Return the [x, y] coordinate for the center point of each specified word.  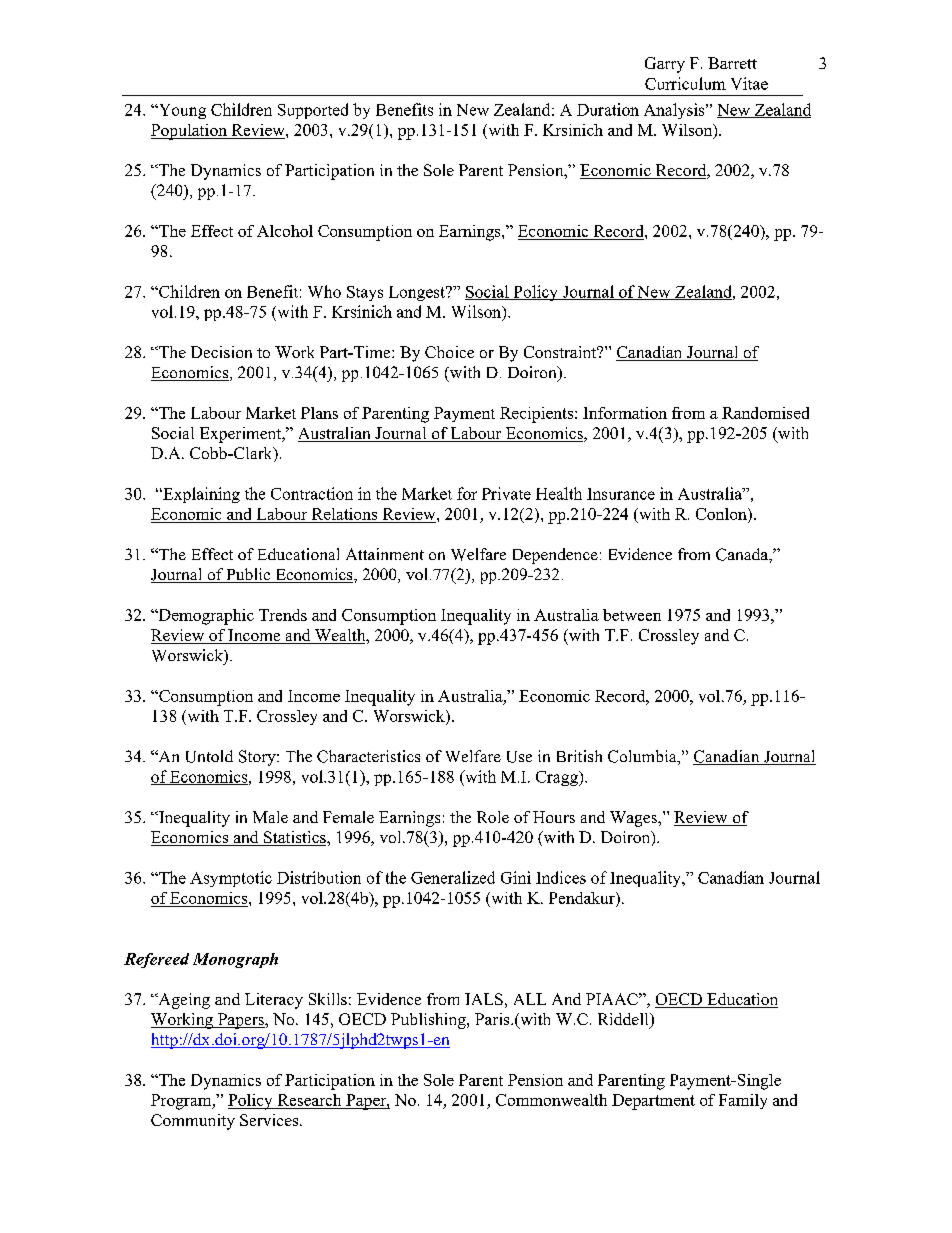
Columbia [643, 757]
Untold [209, 756]
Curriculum [685, 83]
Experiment [242, 435]
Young [181, 111]
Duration [608, 109]
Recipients [538, 415]
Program [182, 1102]
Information [625, 413]
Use [519, 757]
